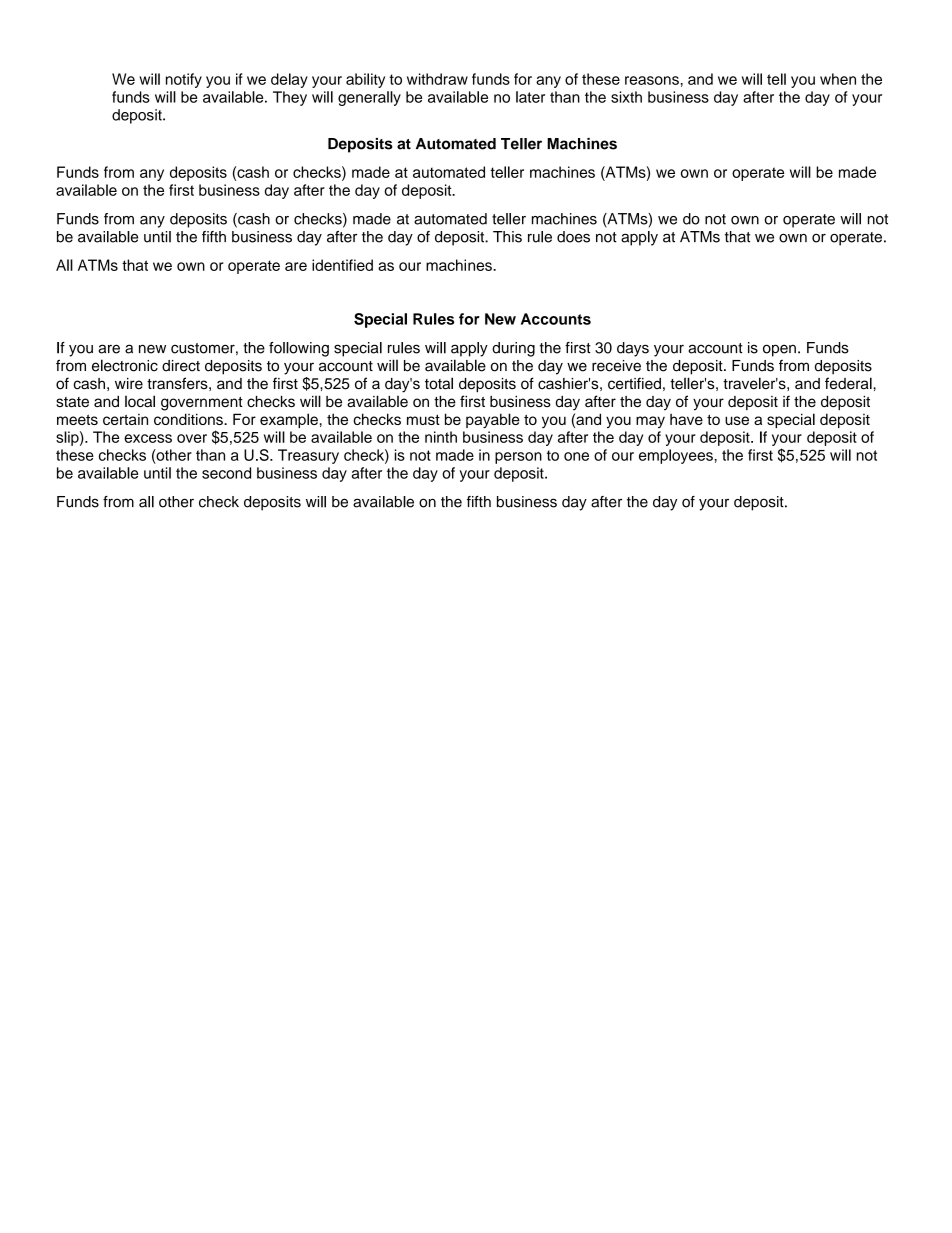 The width and height of the screenshot is (952, 1233). What do you see at coordinates (676, 456) in the screenshot?
I see `employees` at bounding box center [676, 456].
